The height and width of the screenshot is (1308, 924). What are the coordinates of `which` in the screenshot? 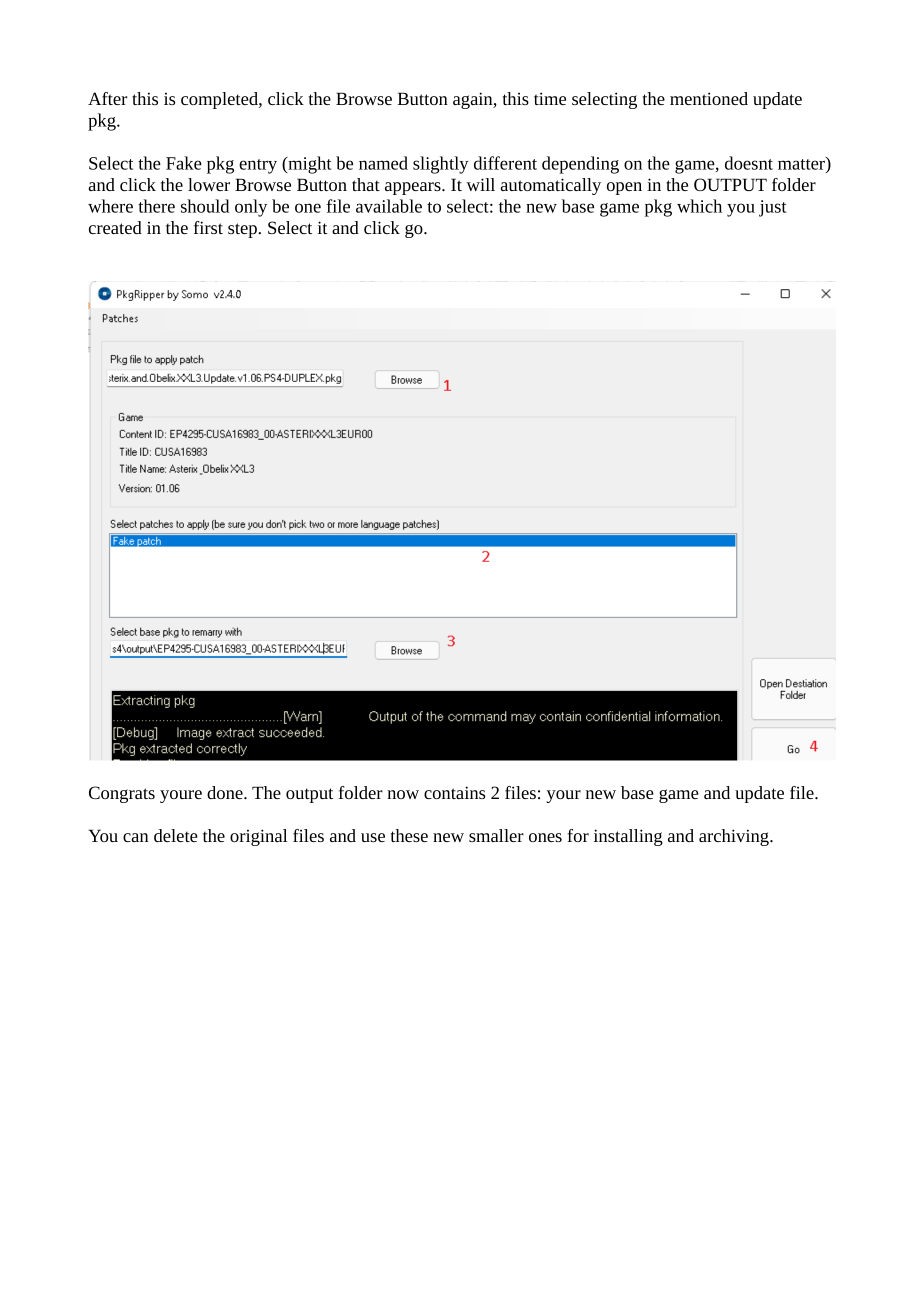 It's located at (699, 206).
